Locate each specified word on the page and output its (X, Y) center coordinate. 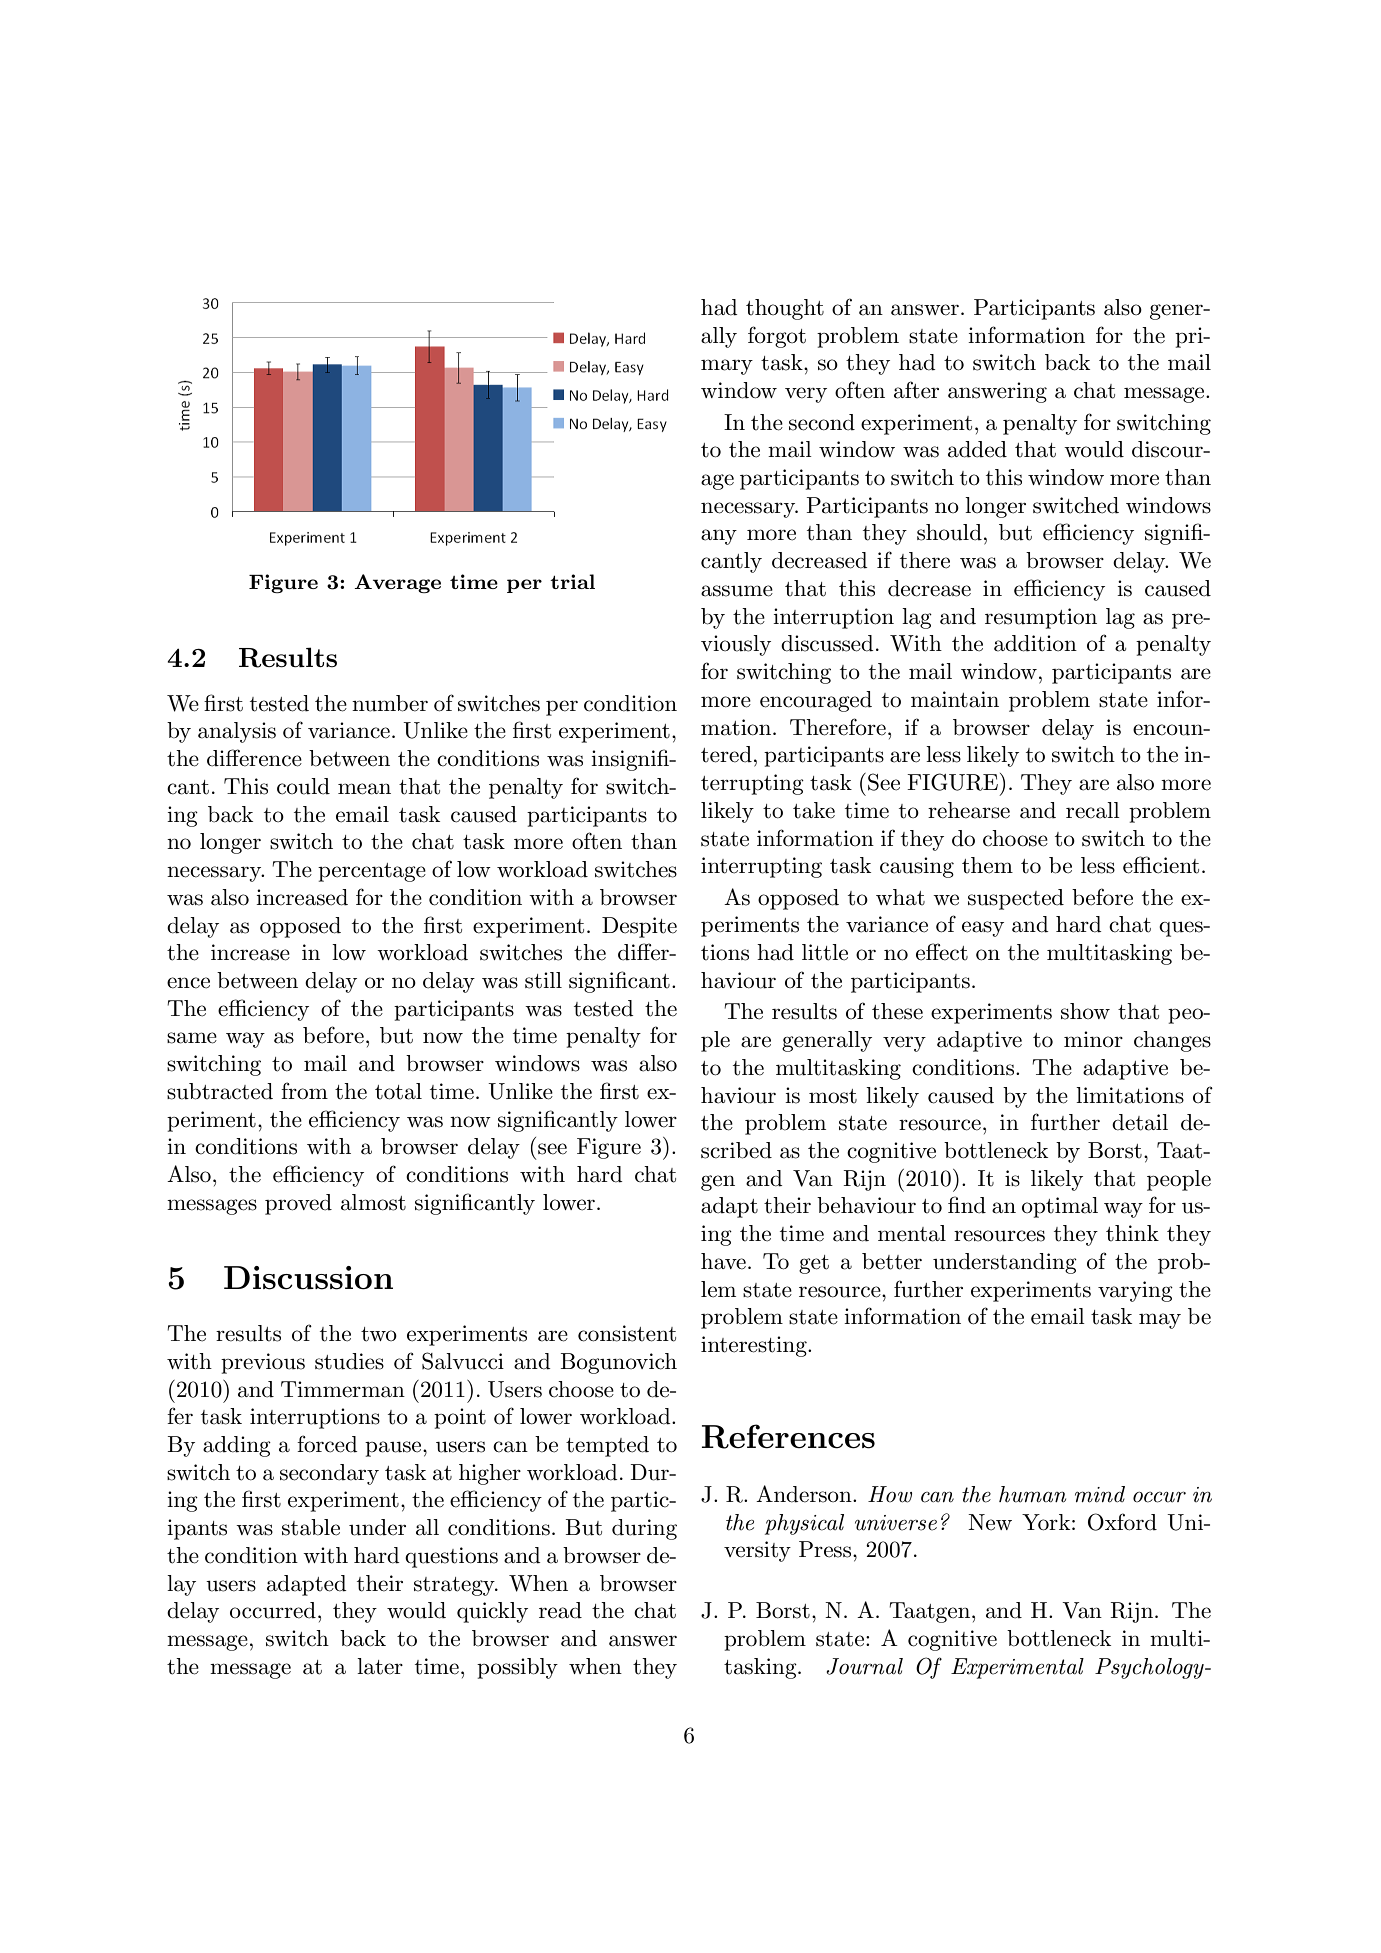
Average (397, 583)
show (1085, 1011)
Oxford (1122, 1522)
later (380, 1666)
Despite (639, 927)
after (916, 390)
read (560, 1610)
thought (785, 309)
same (192, 1038)
